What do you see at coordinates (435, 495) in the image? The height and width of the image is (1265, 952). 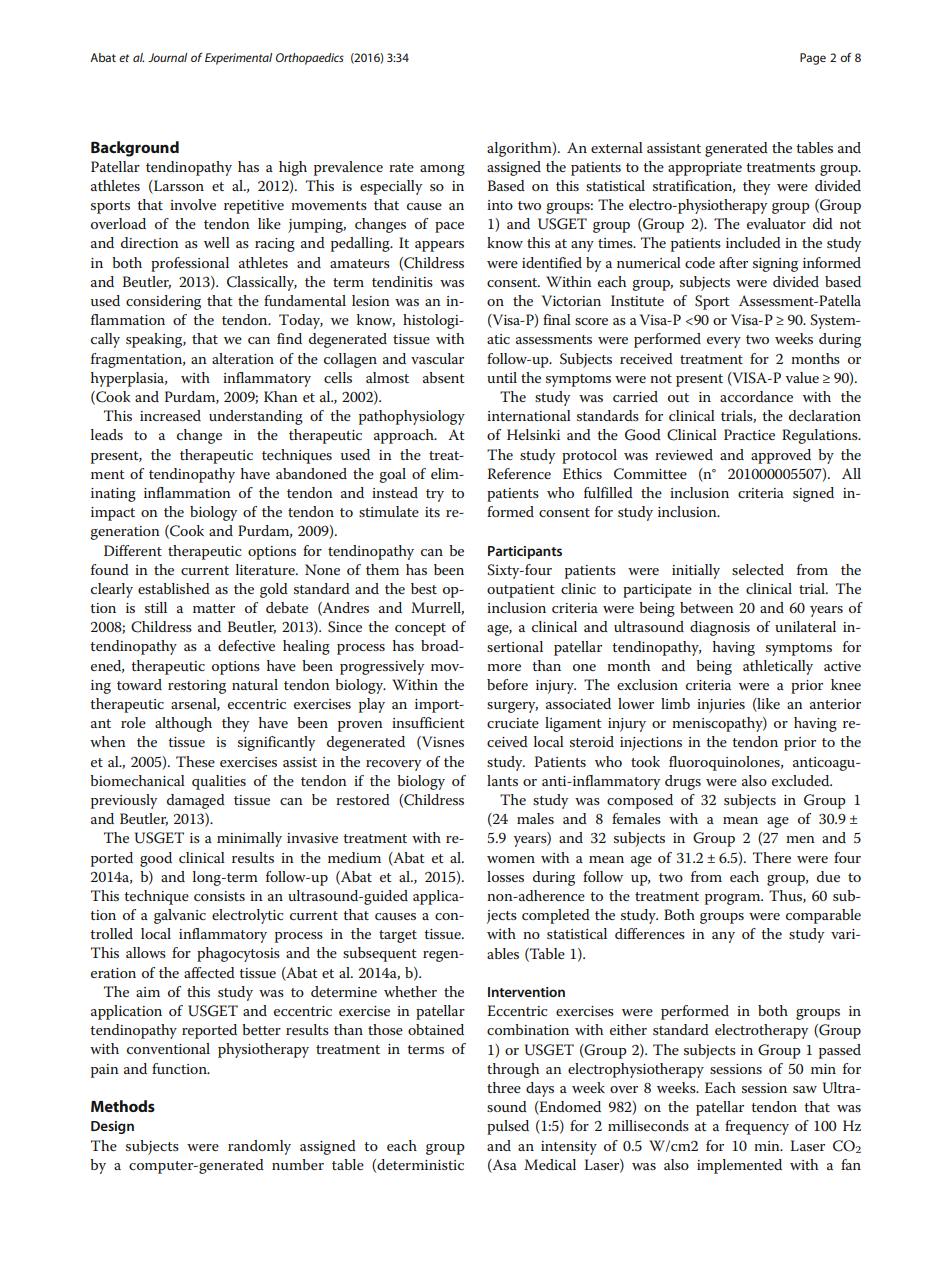 I see `try` at bounding box center [435, 495].
